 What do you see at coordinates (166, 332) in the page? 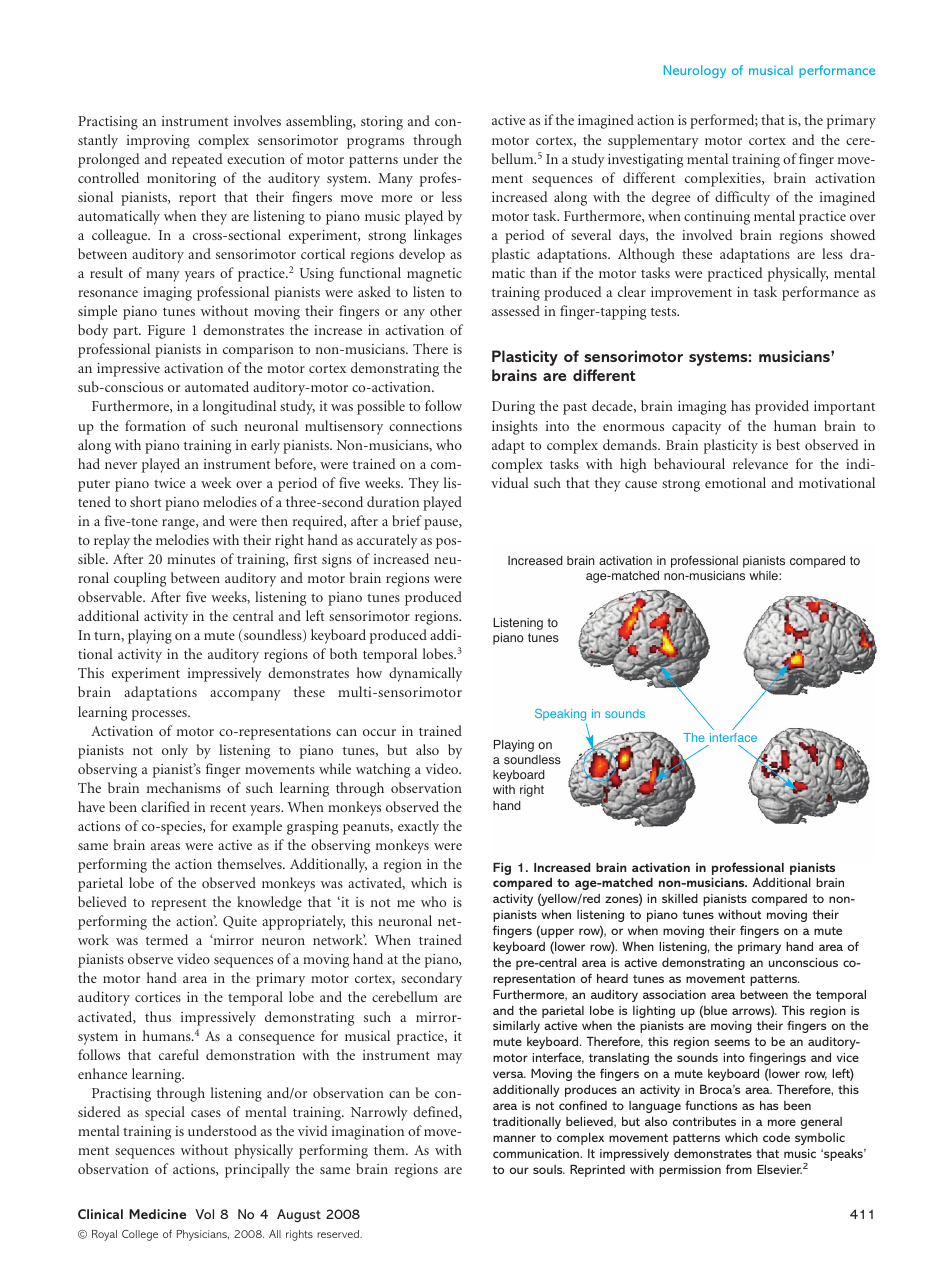
I see `Figure` at bounding box center [166, 332].
